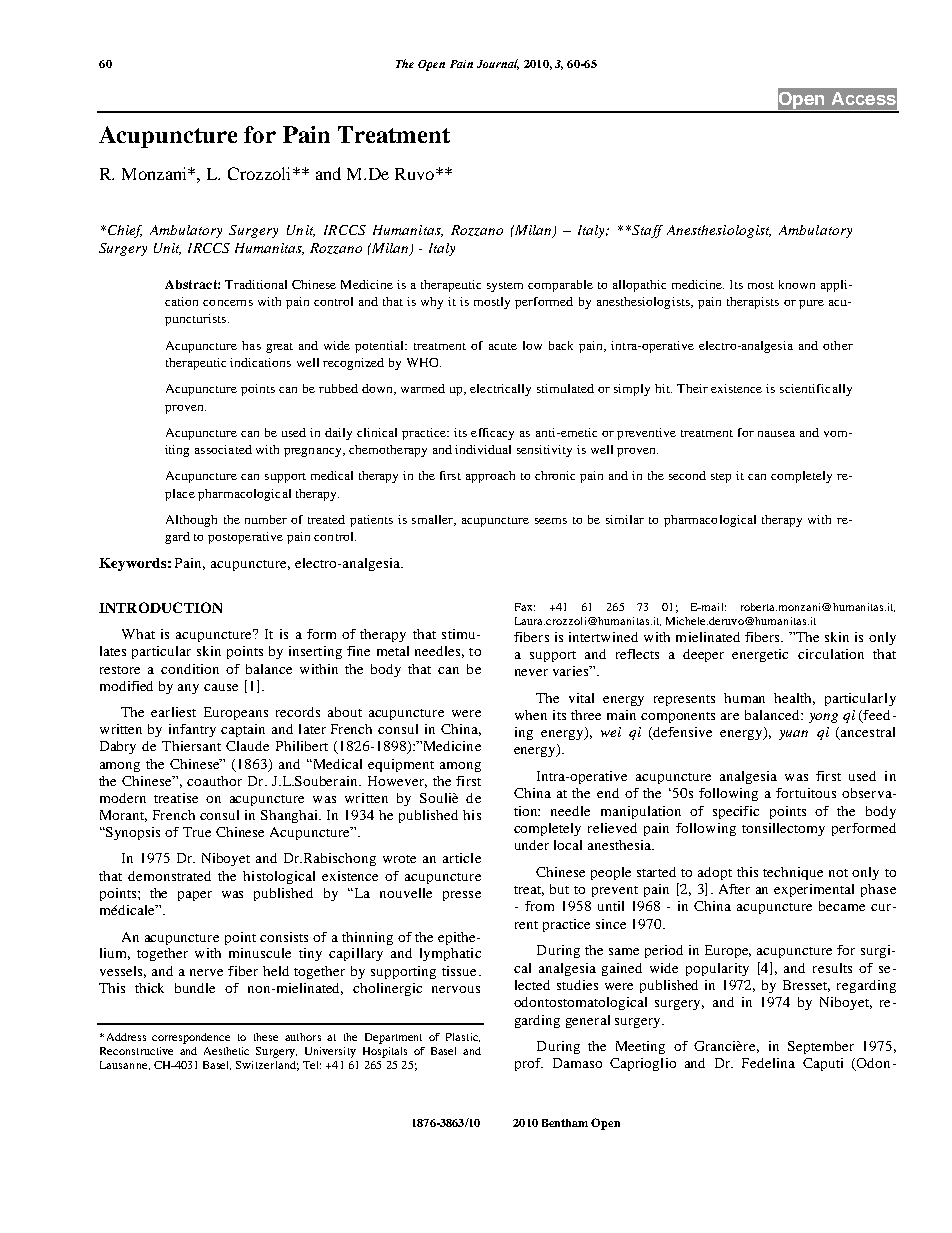 This screenshot has height=1233, width=952. I want to click on Chief, so click(125, 231).
